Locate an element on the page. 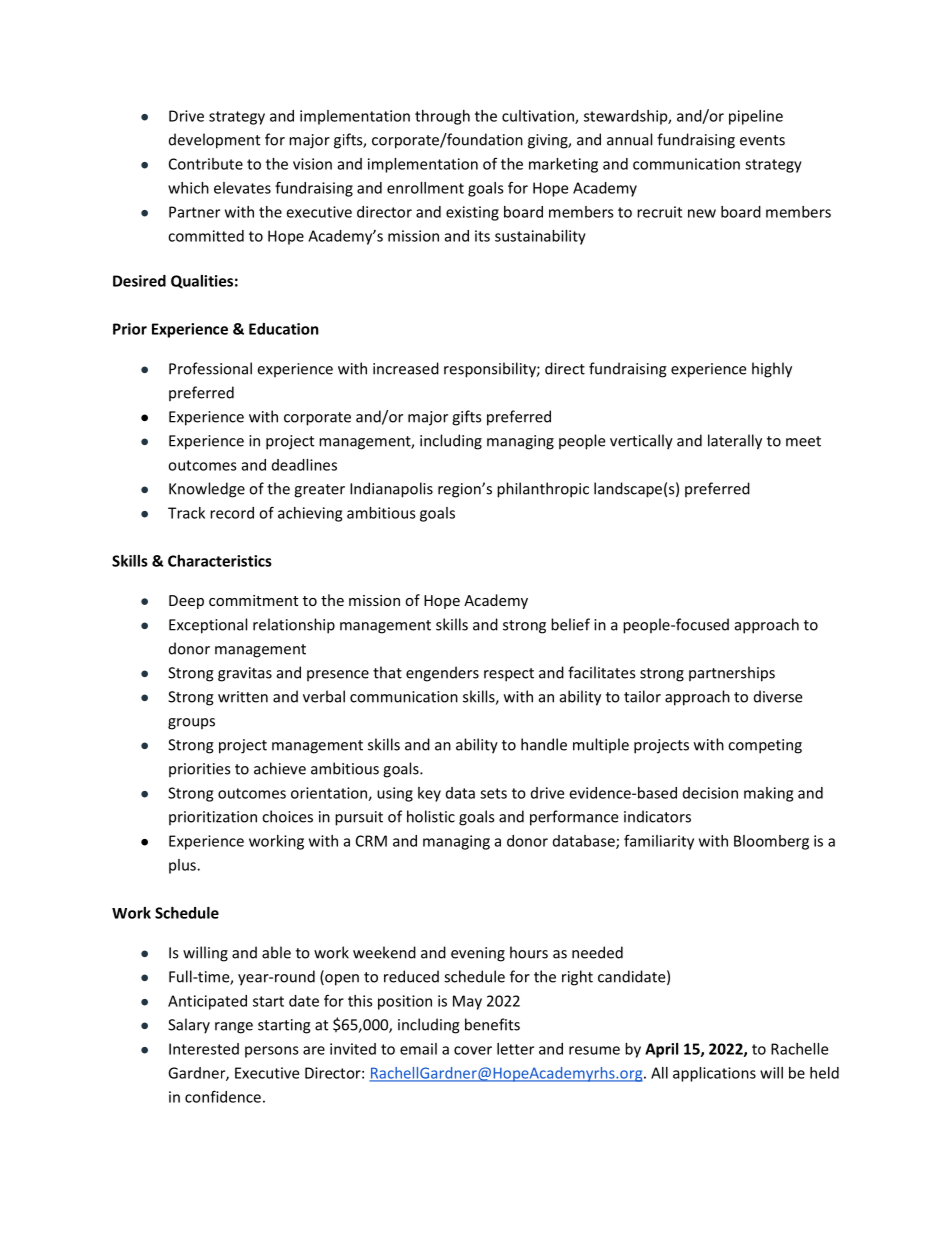 This document has height=1233, width=952. cover is located at coordinates (473, 1050).
